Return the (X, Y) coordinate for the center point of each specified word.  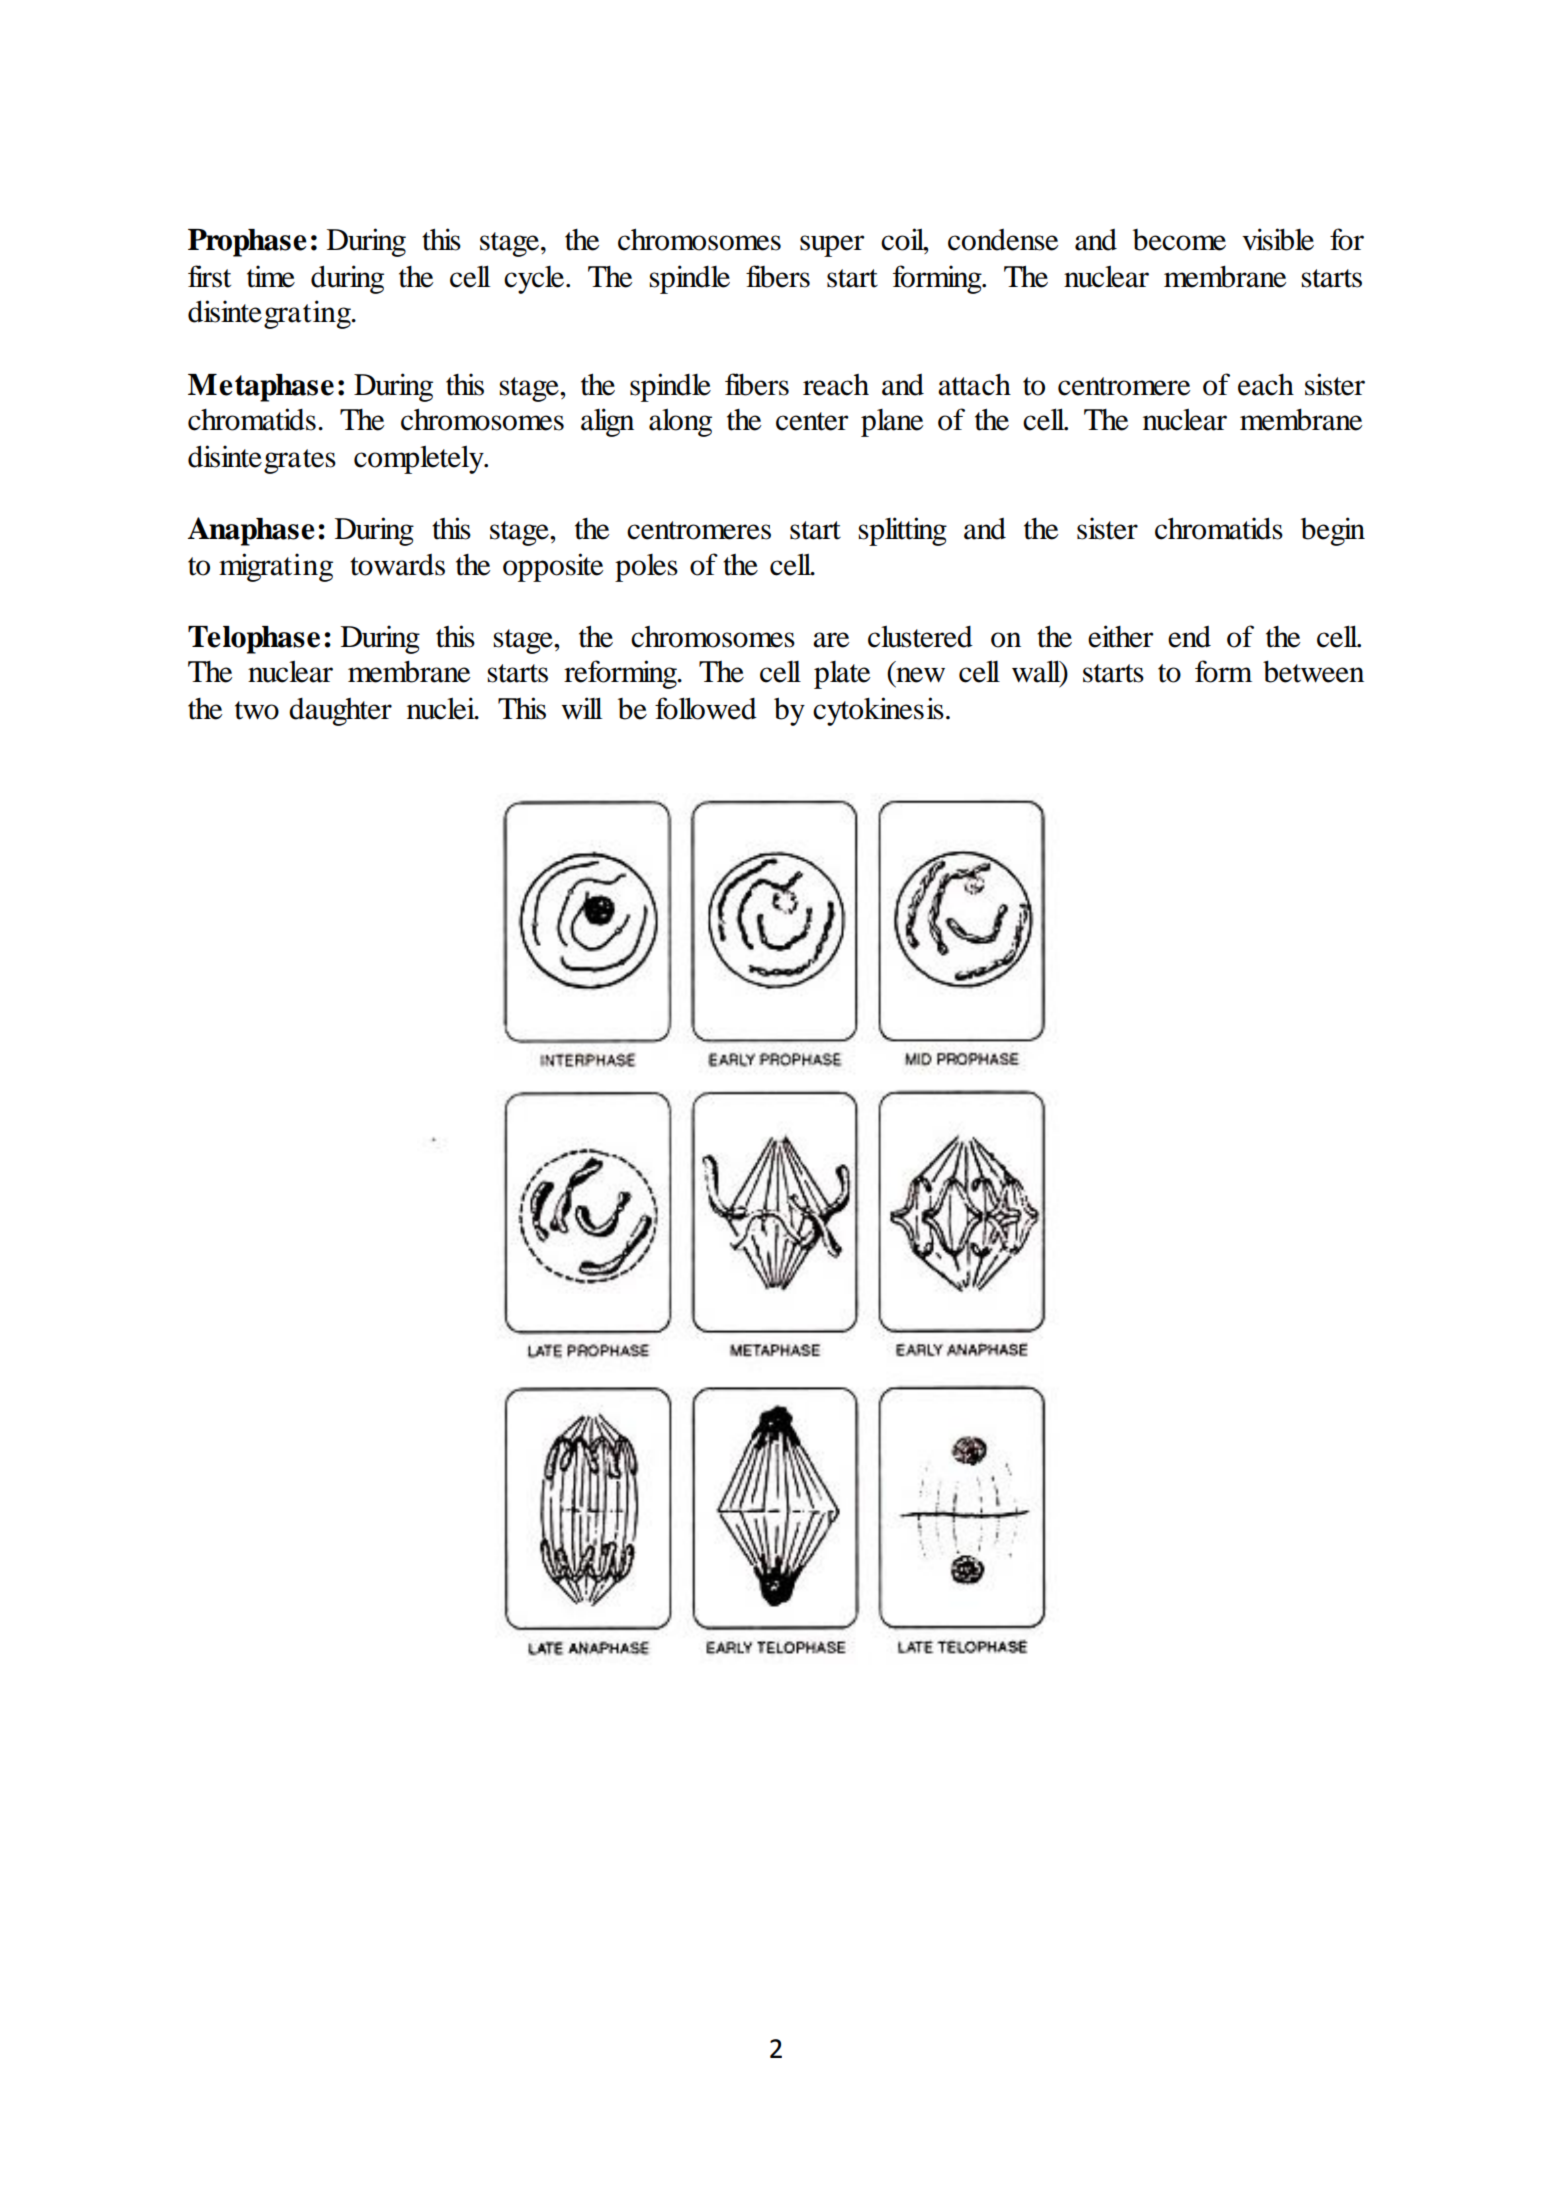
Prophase (247, 243)
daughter (340, 712)
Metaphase (261, 388)
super (832, 246)
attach (974, 385)
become (1179, 240)
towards (397, 565)
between (1313, 671)
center (812, 421)
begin (1333, 531)
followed (706, 708)
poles (646, 568)
